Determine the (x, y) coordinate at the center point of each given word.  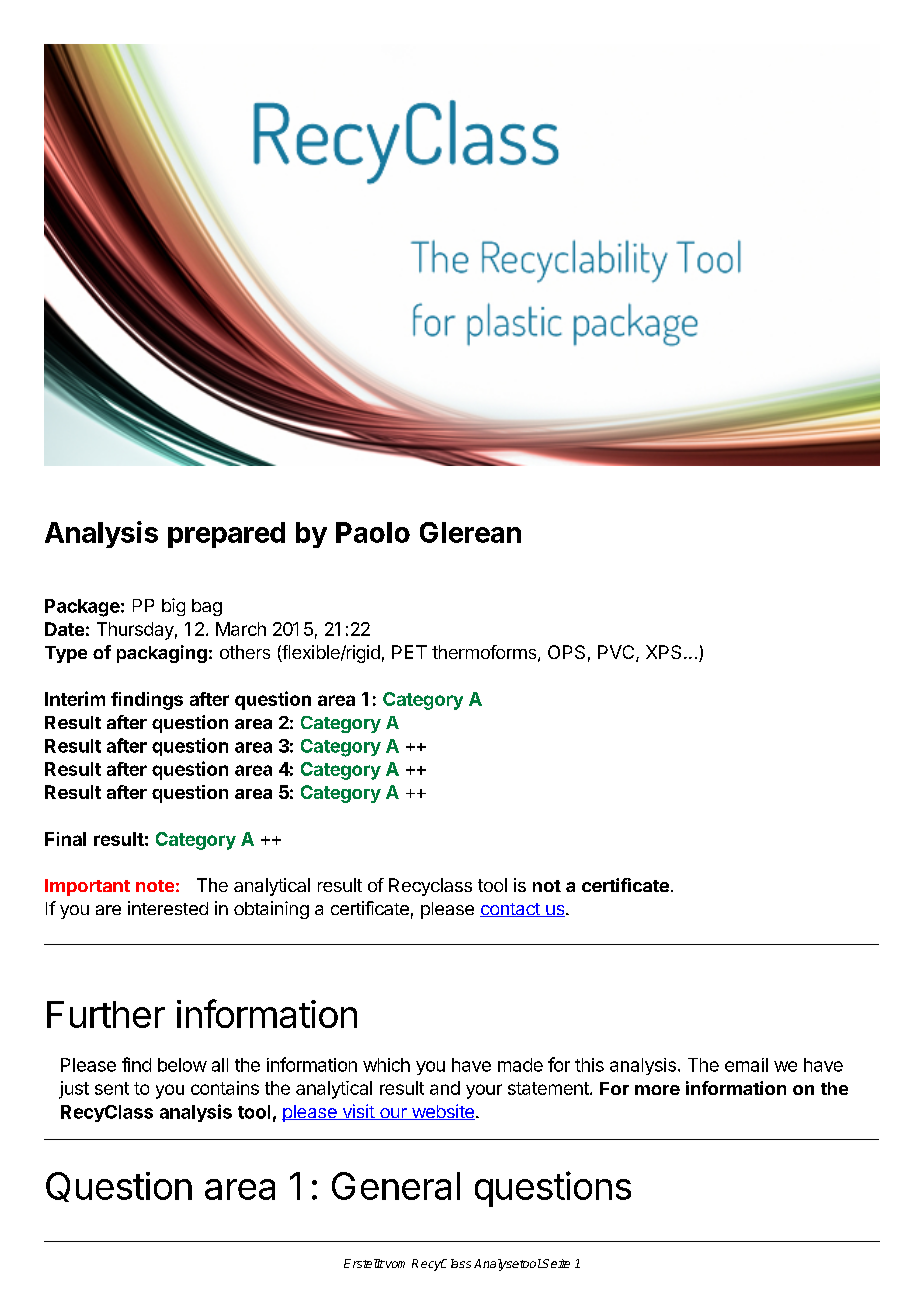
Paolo (373, 532)
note (155, 886)
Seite (555, 1263)
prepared (226, 535)
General (396, 1186)
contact (511, 910)
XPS (663, 652)
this (589, 1065)
